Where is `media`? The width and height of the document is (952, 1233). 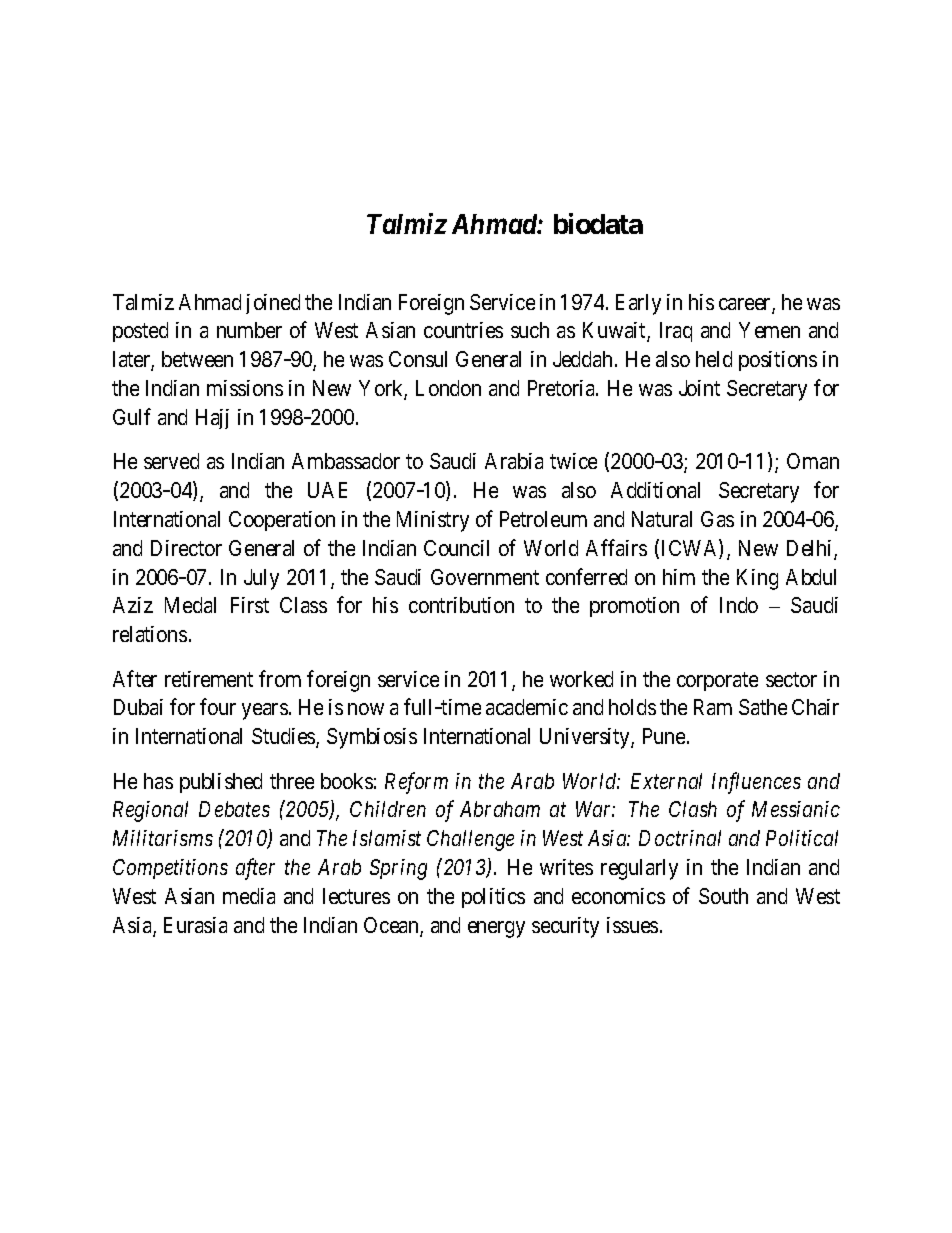
media is located at coordinates (249, 896).
